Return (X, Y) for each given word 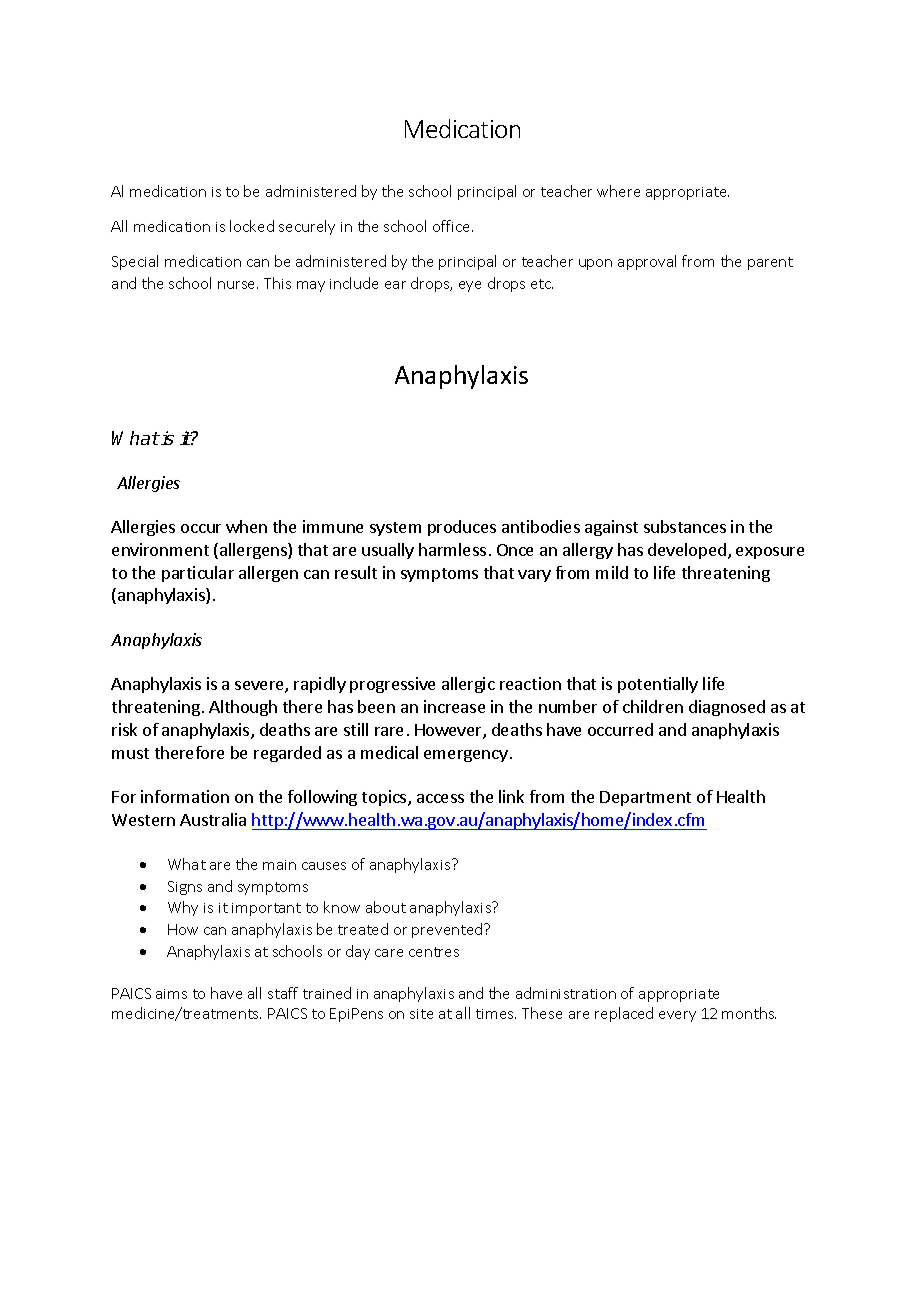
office (453, 226)
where (618, 191)
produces (462, 528)
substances (685, 526)
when (246, 526)
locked (252, 226)
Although (243, 708)
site (421, 1014)
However (449, 731)
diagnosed (727, 708)
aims (171, 994)
